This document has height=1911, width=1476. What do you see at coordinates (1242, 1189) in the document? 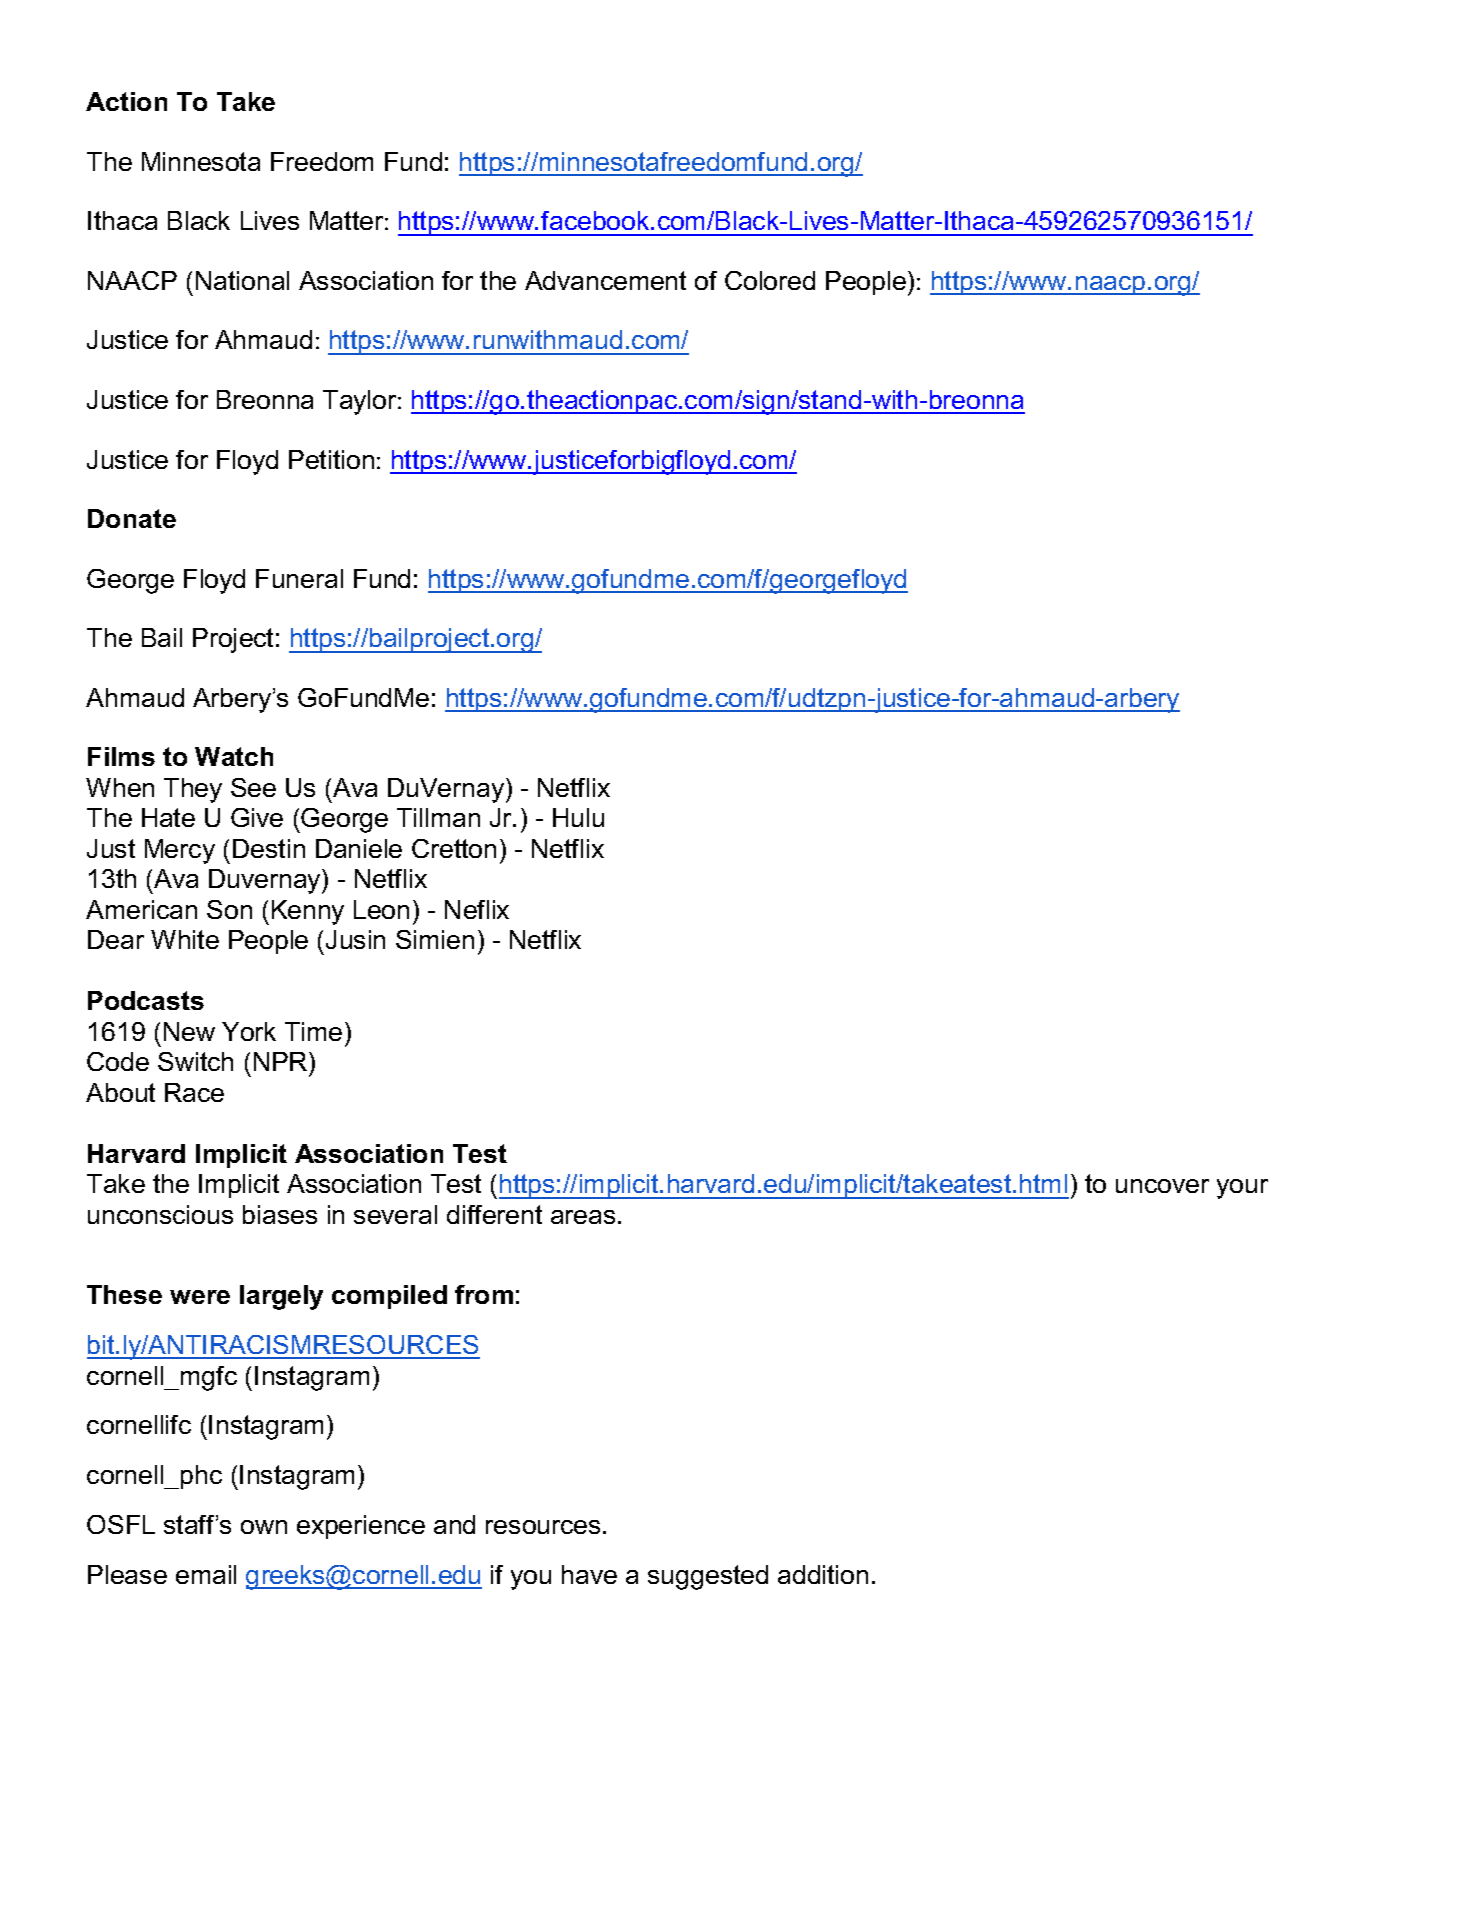
I see `your` at bounding box center [1242, 1189].
